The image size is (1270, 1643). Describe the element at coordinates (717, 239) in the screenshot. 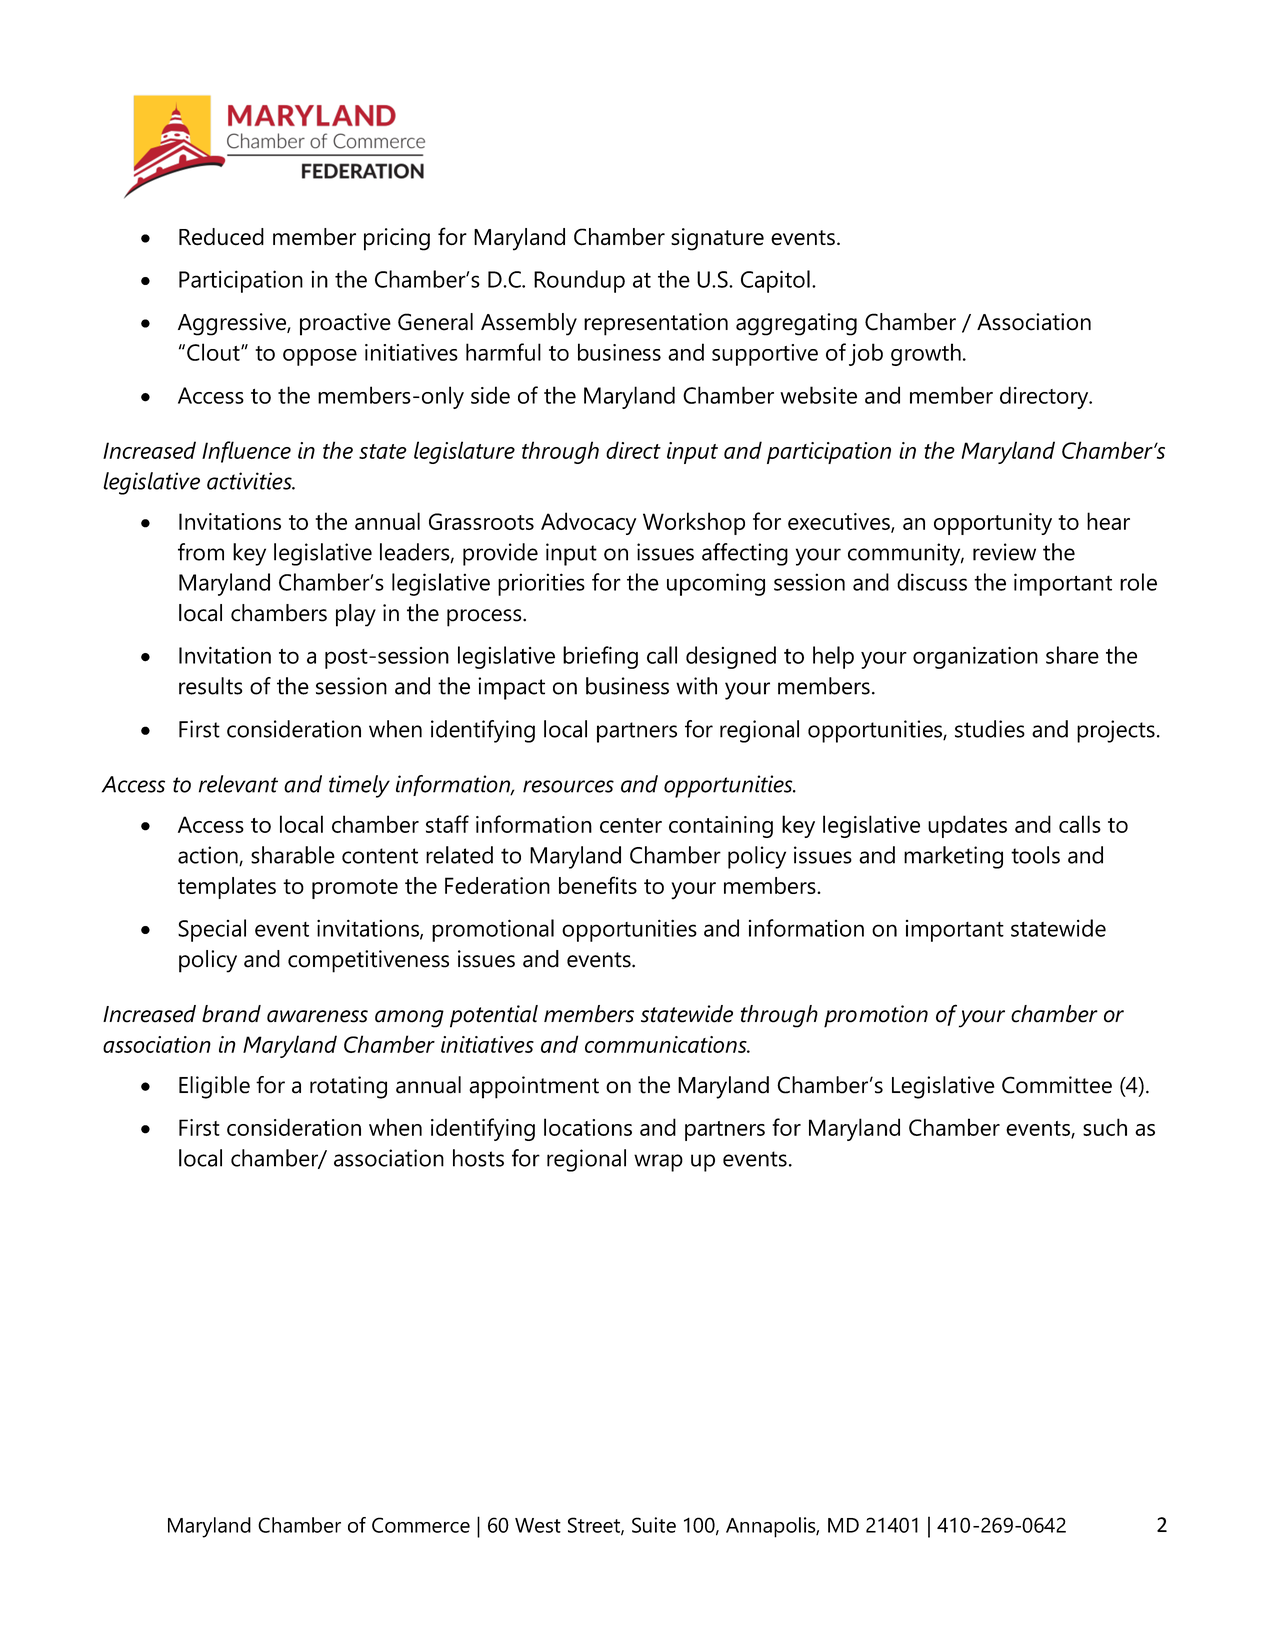

I see `signature` at that location.
